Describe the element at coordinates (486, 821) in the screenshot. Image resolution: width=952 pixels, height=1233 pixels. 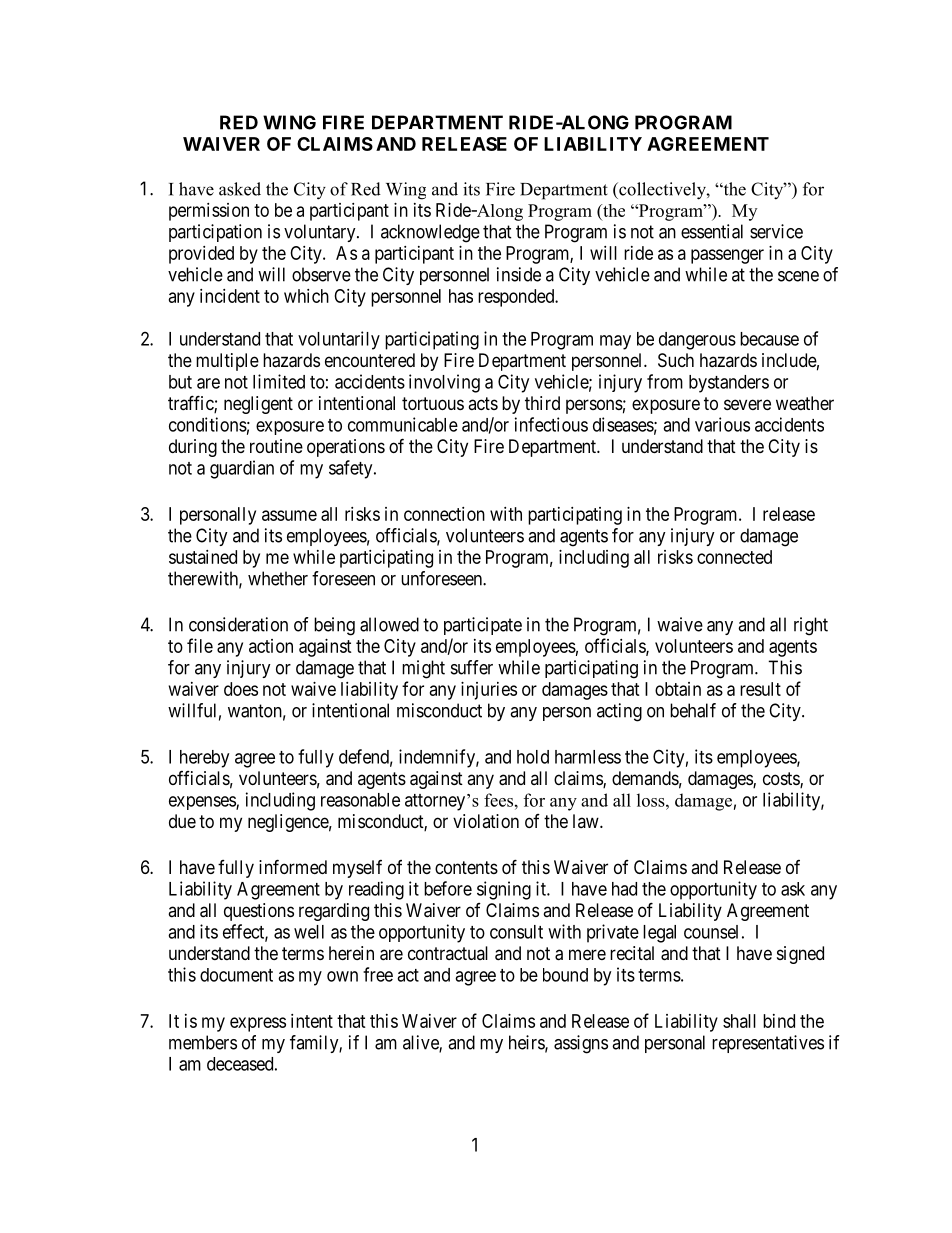
I see `violation` at that location.
